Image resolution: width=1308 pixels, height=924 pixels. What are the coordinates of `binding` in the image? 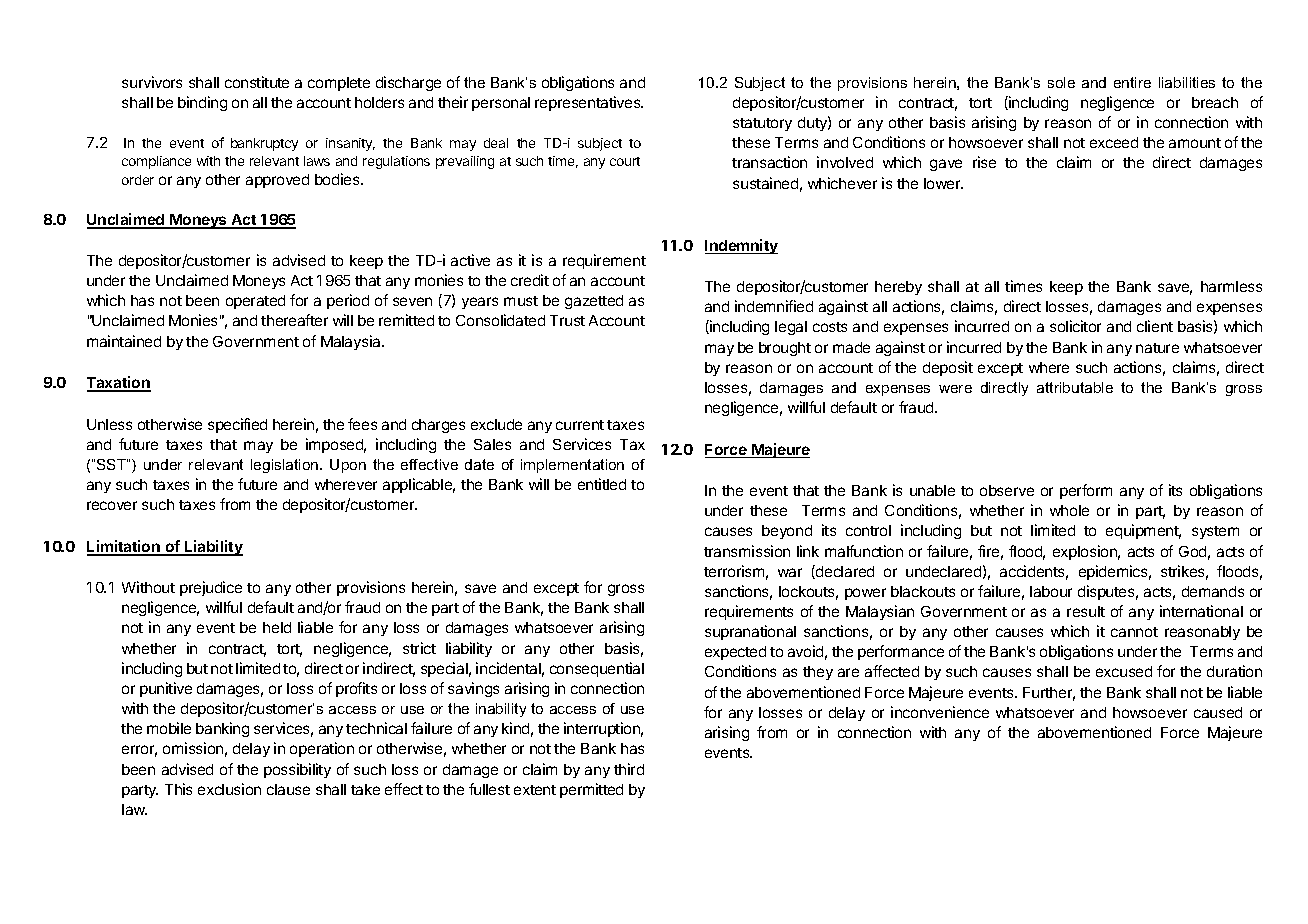 It's located at (202, 103).
